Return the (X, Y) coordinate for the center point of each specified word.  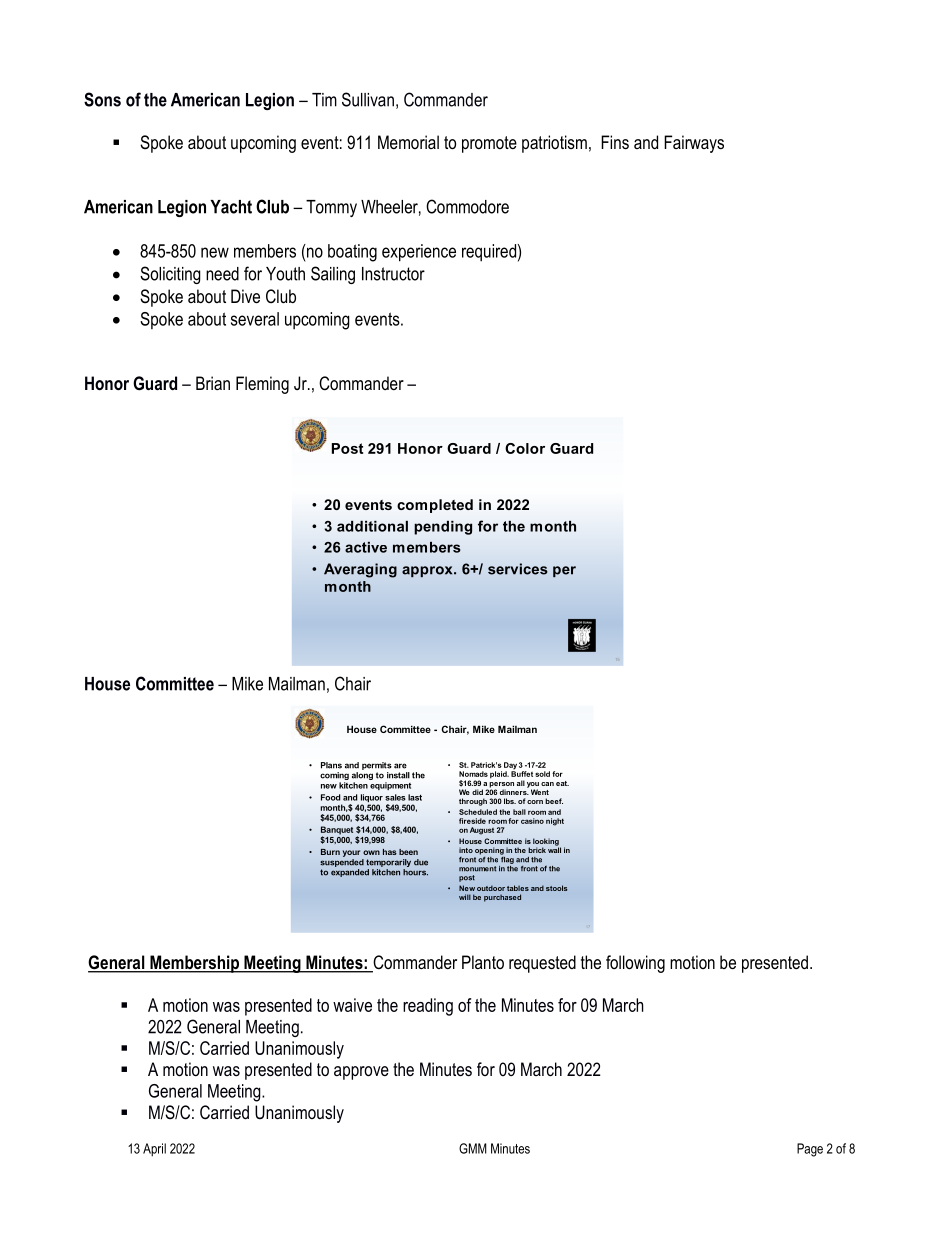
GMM (473, 1148)
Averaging (360, 570)
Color (525, 448)
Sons (102, 99)
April (154, 1150)
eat (562, 783)
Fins (615, 142)
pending (443, 528)
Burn (330, 852)
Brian (213, 383)
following (635, 964)
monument (477, 869)
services (518, 569)
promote (489, 144)
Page (810, 1150)
